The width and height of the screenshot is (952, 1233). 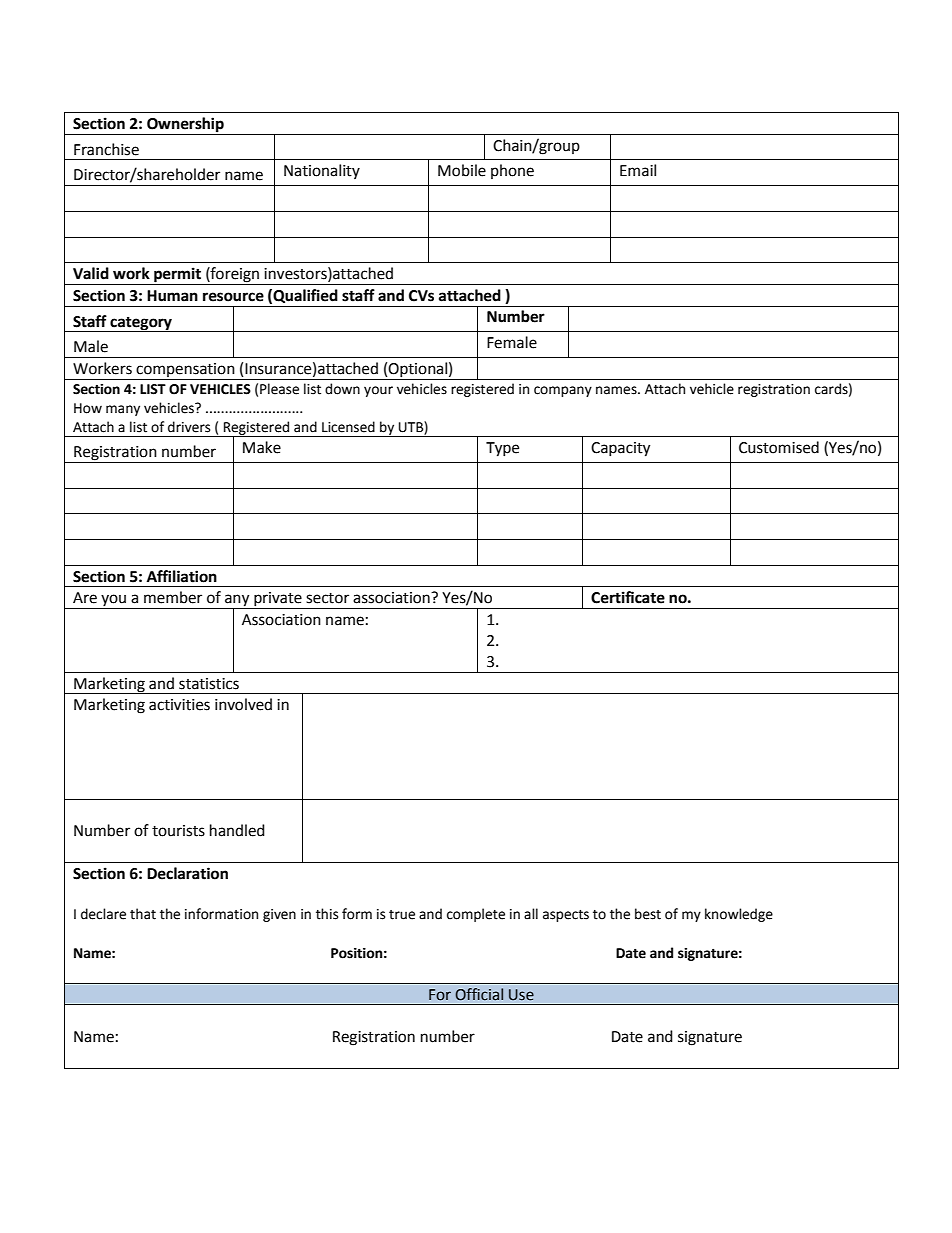 I want to click on Email, so click(x=638, y=170).
